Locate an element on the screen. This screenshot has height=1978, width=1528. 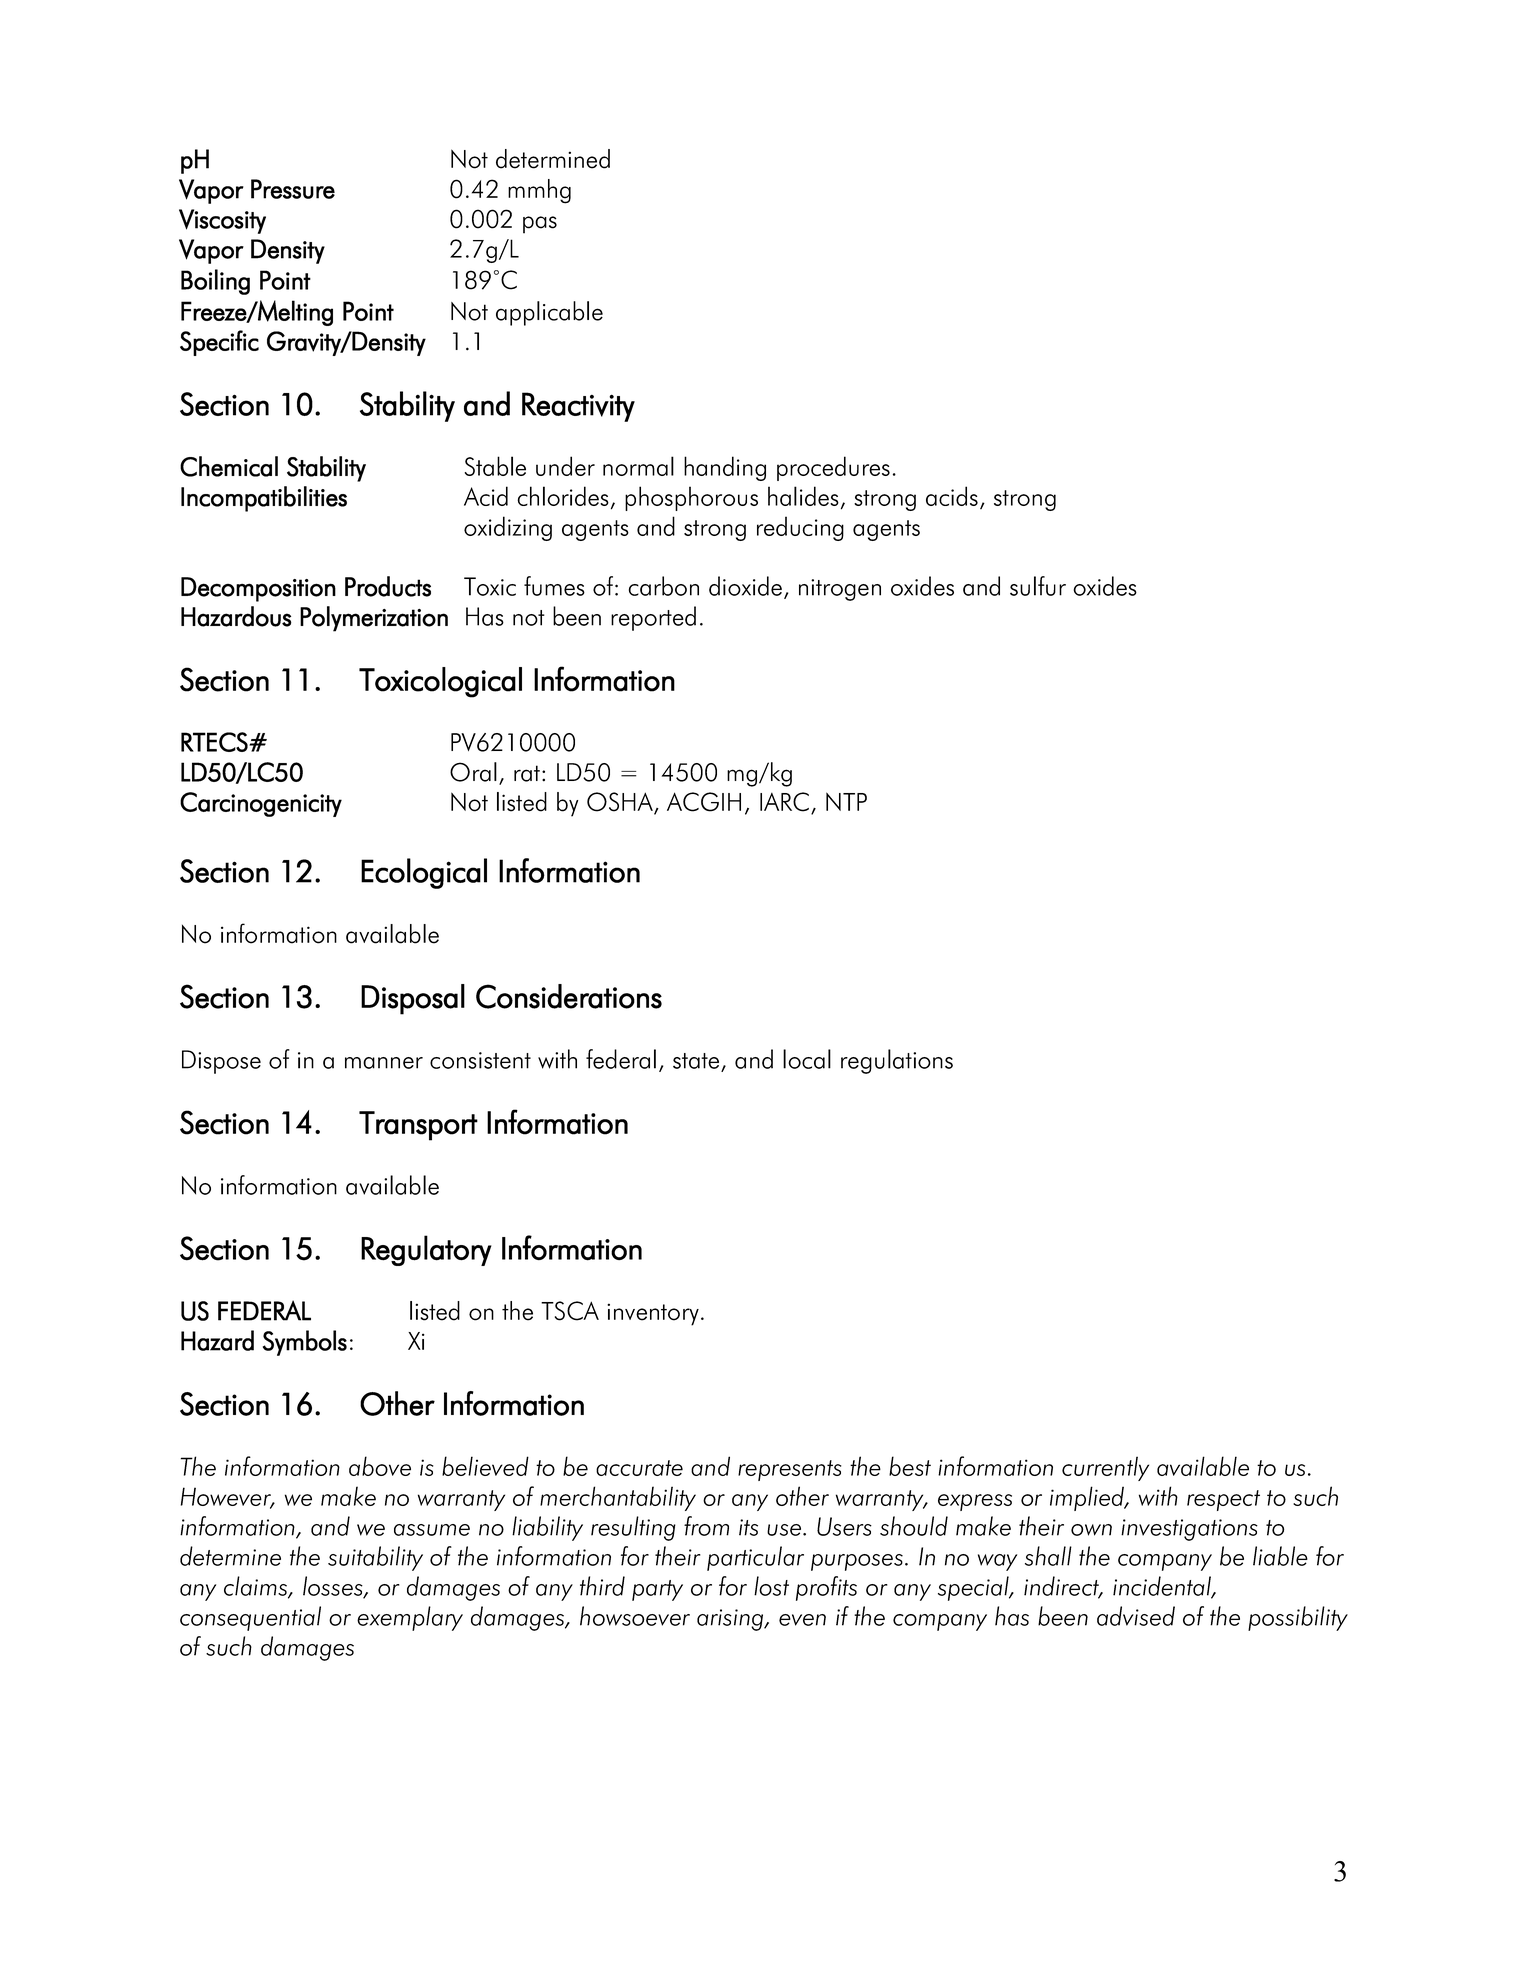
procedures is located at coordinates (833, 468).
